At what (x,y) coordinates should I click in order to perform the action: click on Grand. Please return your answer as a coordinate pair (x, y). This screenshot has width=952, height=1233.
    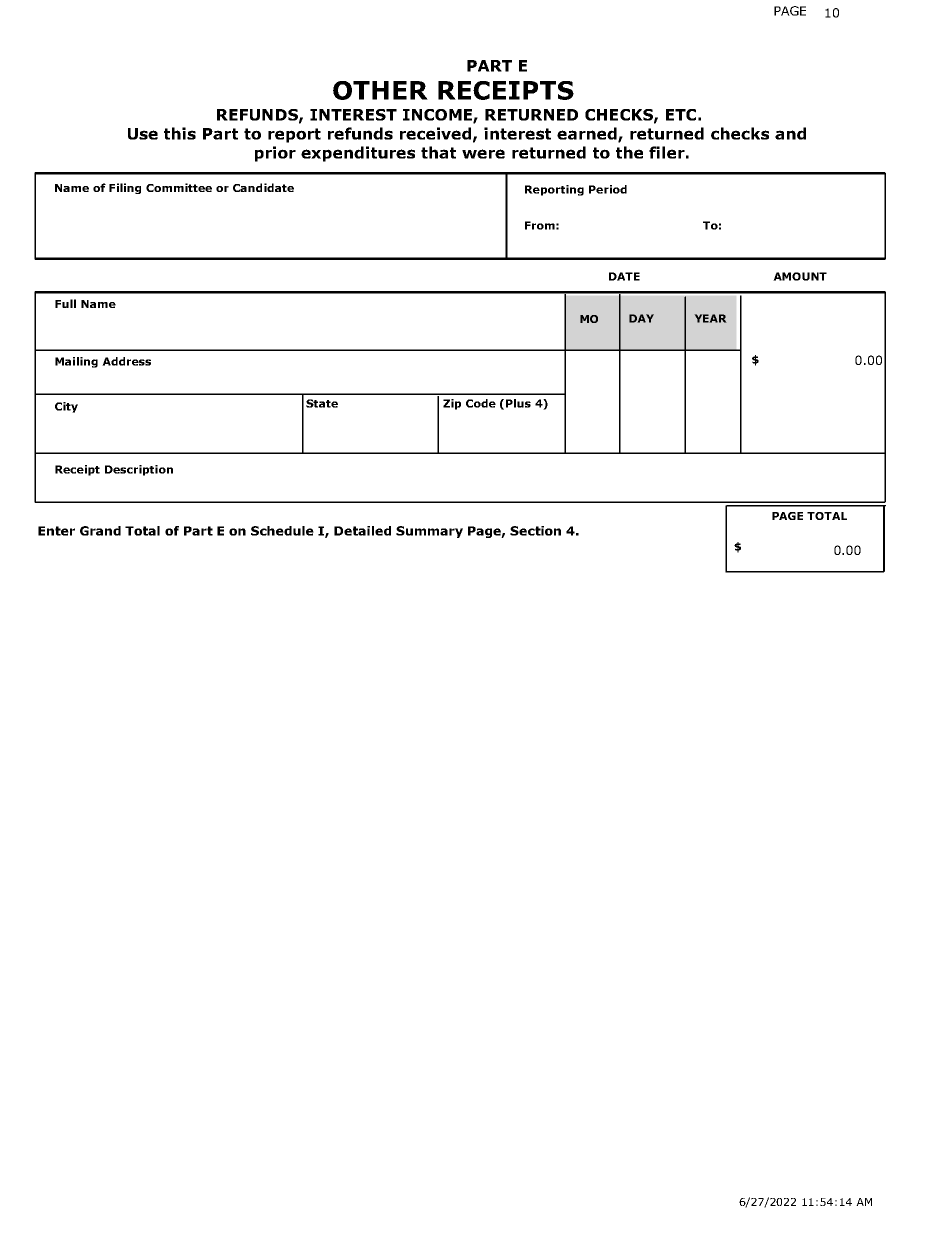
    Looking at the image, I should click on (100, 531).
